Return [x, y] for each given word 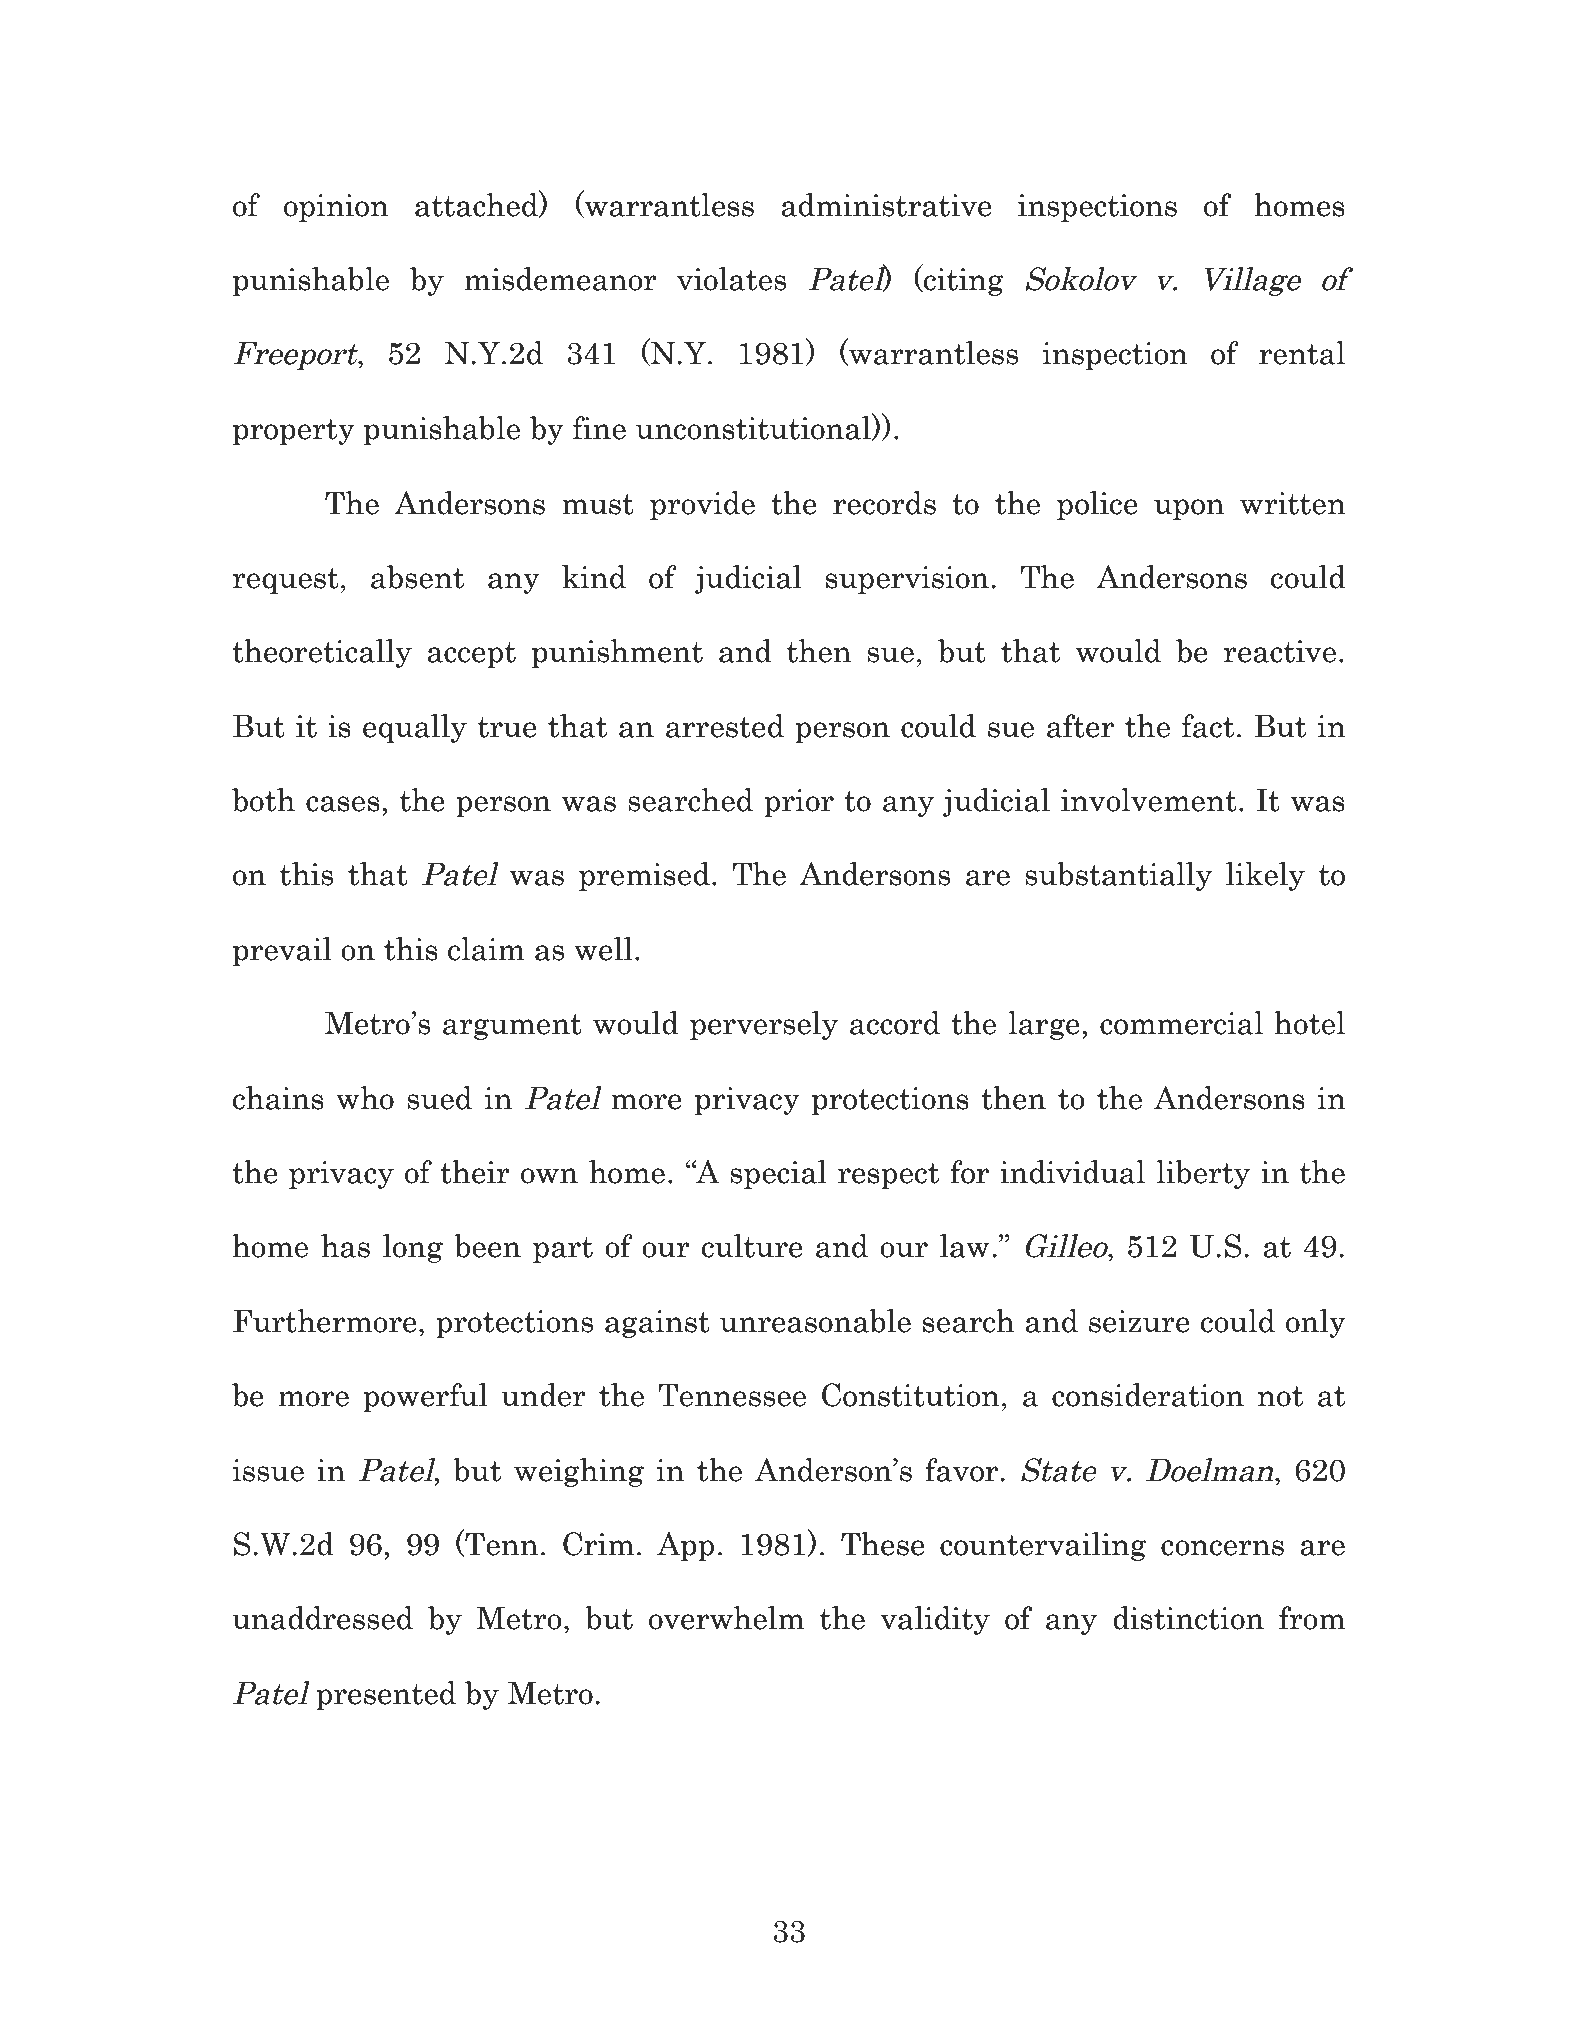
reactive [1279, 651]
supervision [907, 580]
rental [1302, 353]
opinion [336, 208]
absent [417, 577]
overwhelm [726, 1618]
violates [731, 279]
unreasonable [815, 1321]
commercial [1181, 1023]
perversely [764, 1025]
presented [386, 1695]
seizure [1139, 1321]
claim [486, 949]
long [413, 1248]
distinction [1188, 1618]
